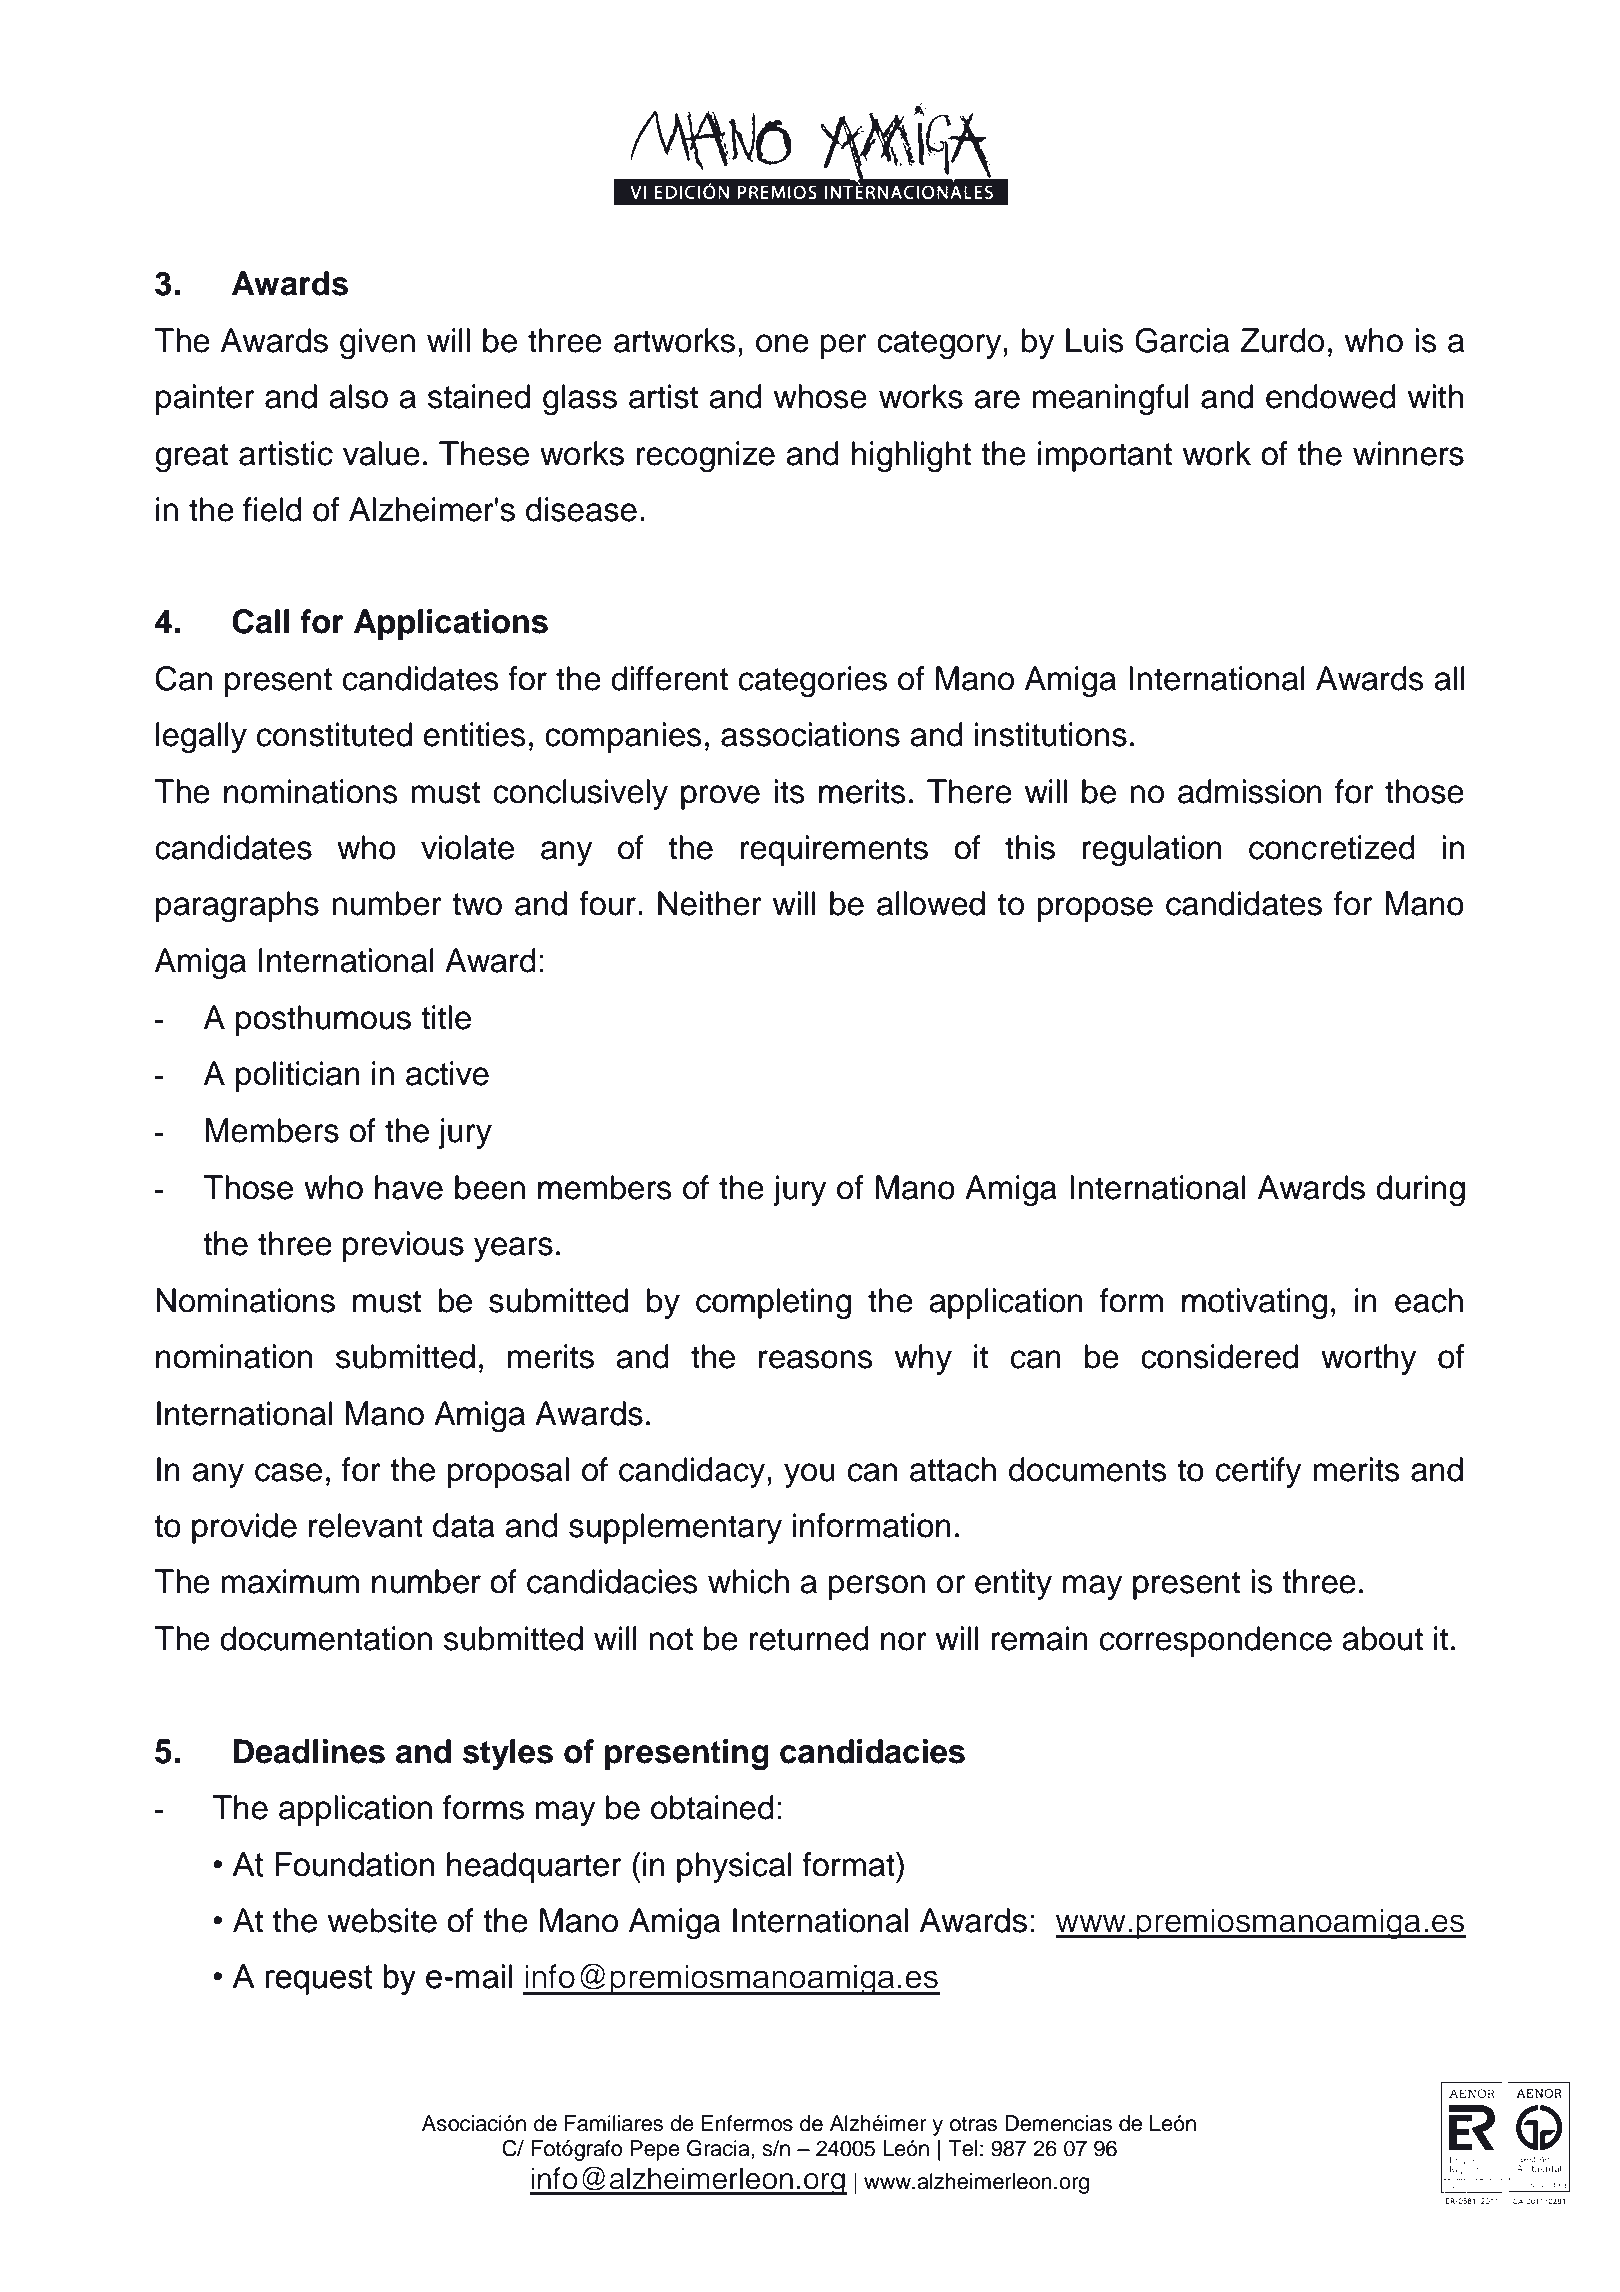  What do you see at coordinates (1259, 1472) in the screenshot?
I see `certify` at bounding box center [1259, 1472].
